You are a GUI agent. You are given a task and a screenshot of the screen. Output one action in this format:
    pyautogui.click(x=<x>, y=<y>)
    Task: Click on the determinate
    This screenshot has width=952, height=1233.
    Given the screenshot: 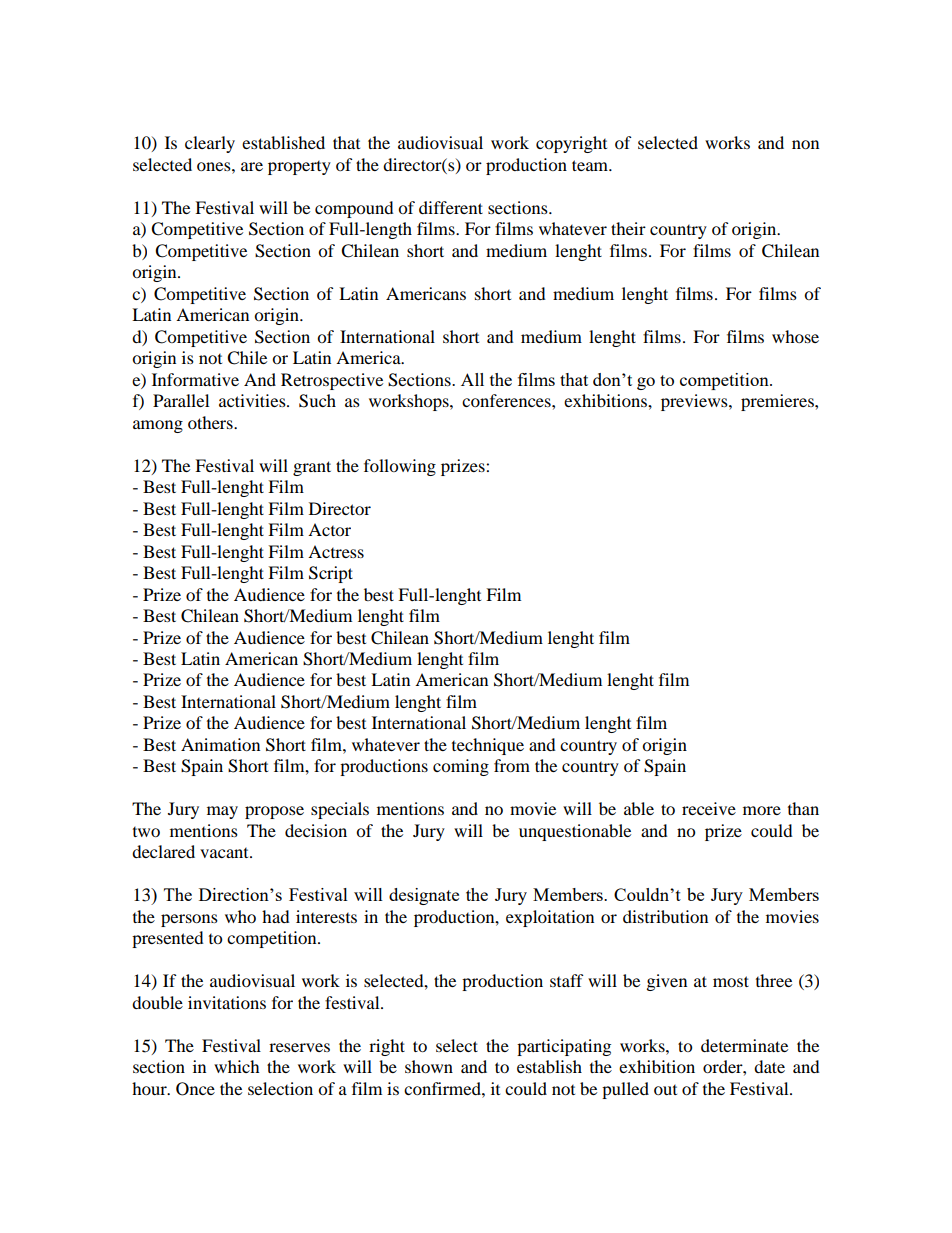 What is the action you would take?
    pyautogui.click(x=744, y=1045)
